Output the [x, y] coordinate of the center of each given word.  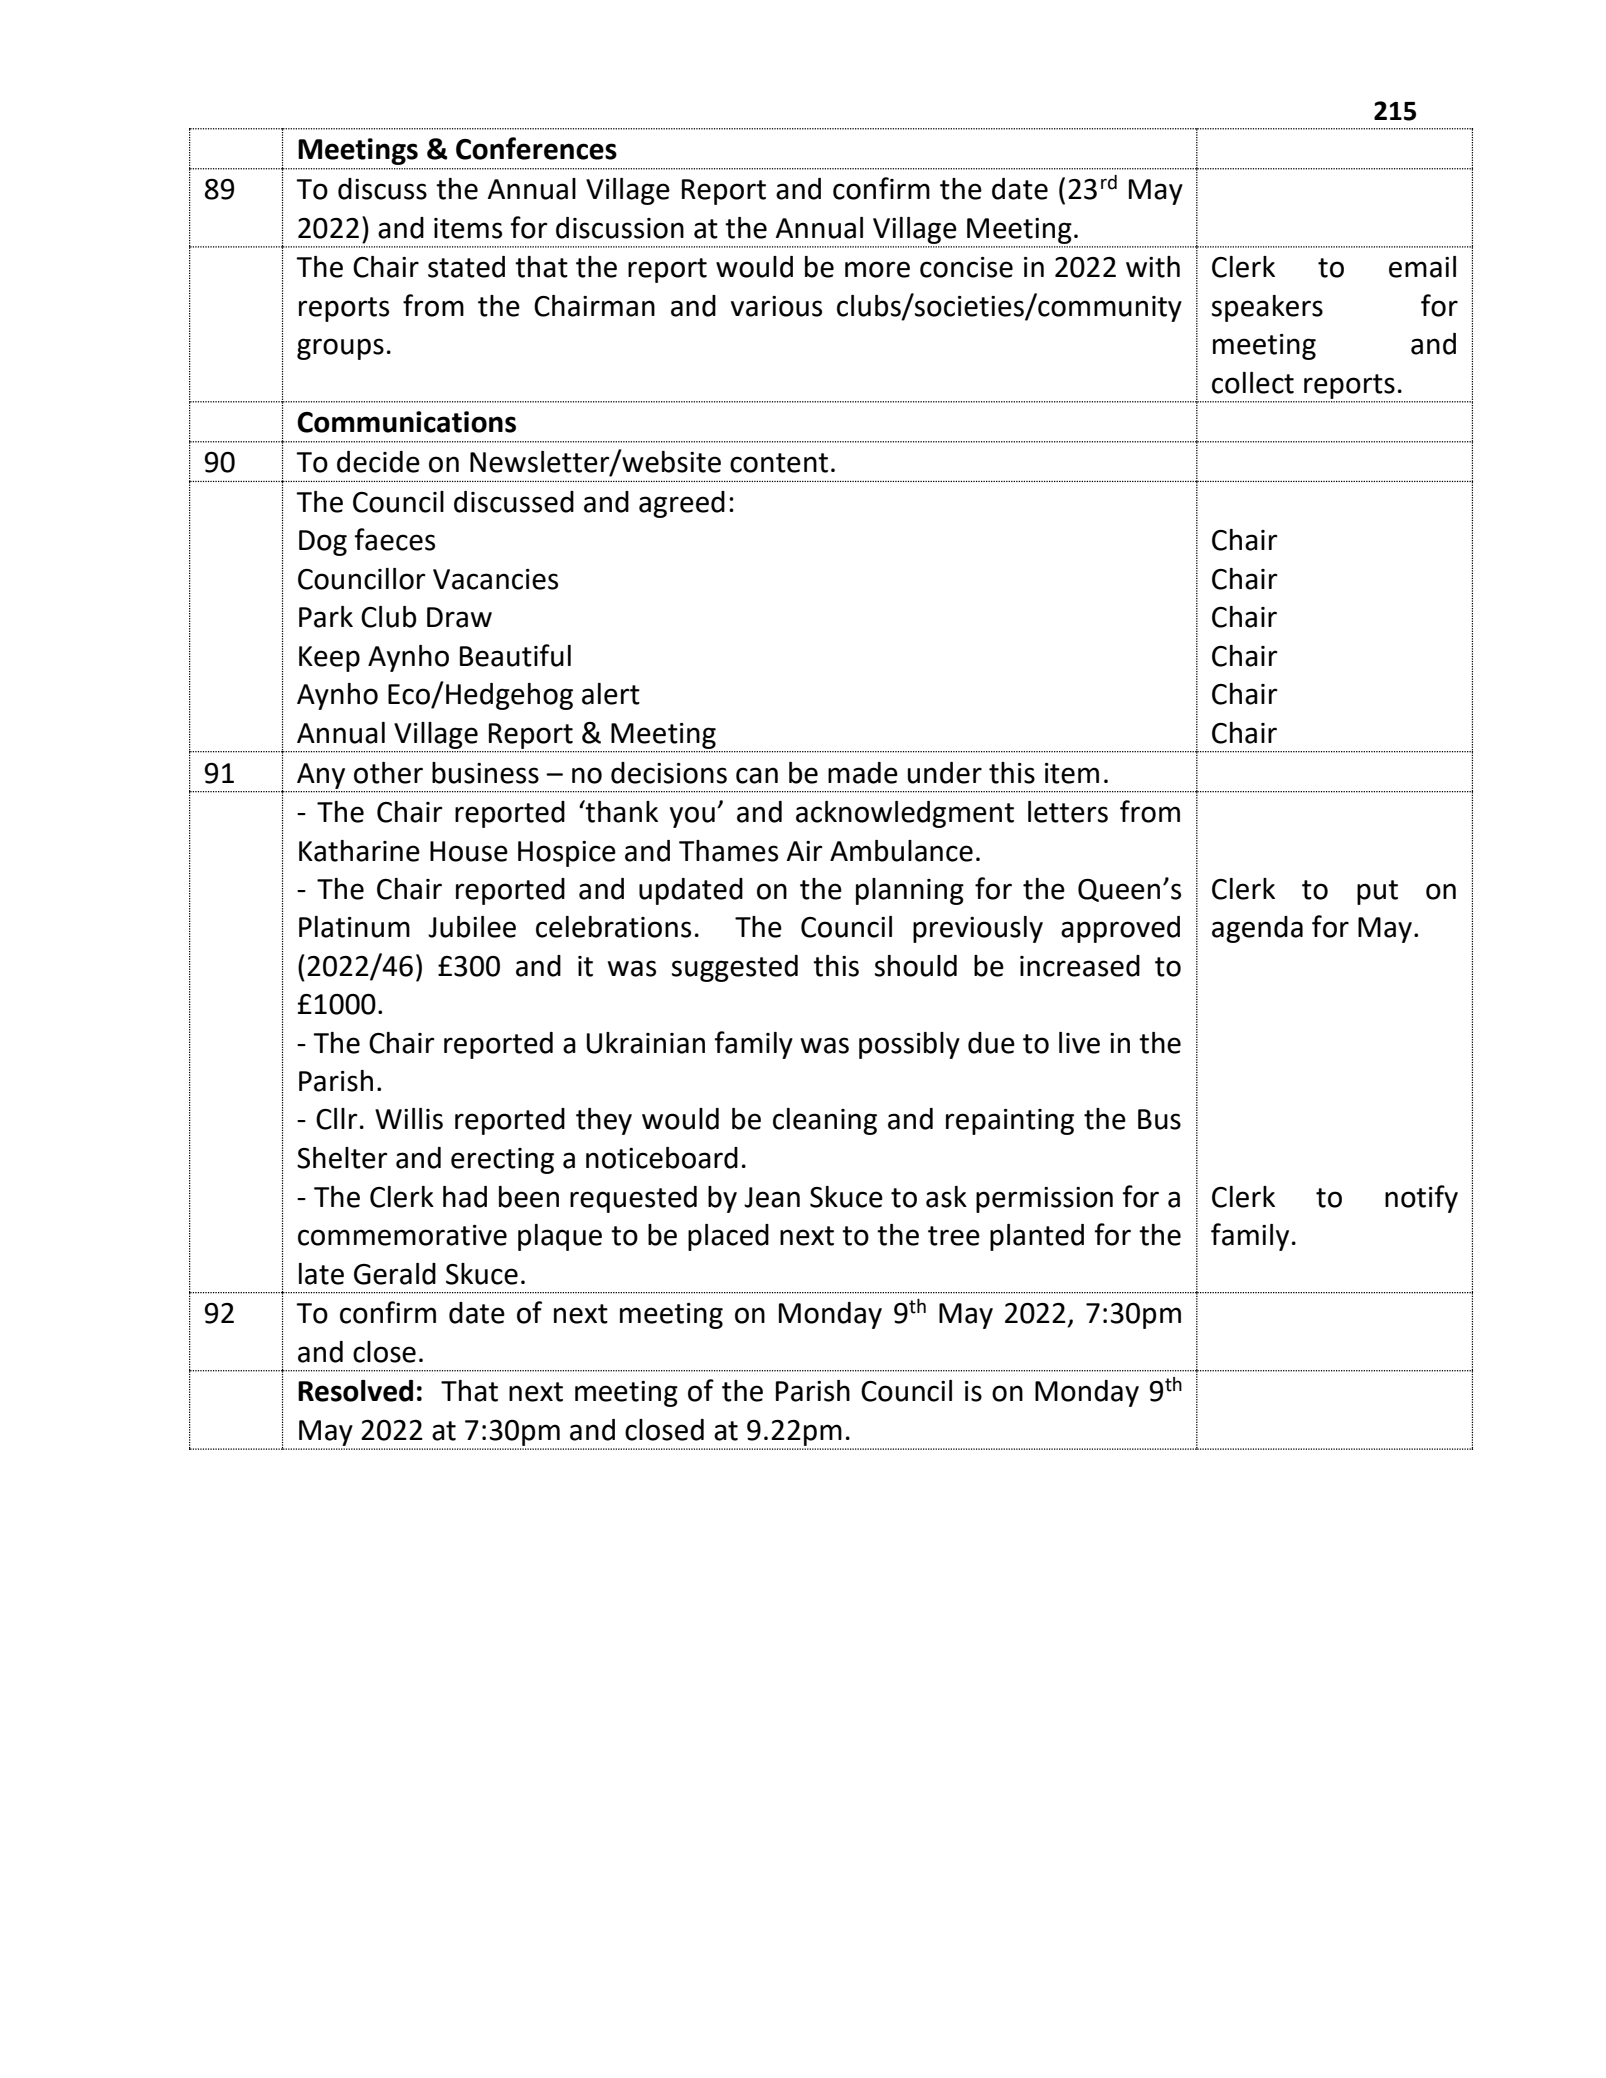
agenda [1257, 929]
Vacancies [495, 579]
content [779, 463]
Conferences [536, 148]
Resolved [355, 1391]
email [1422, 267]
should [916, 966]
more [877, 269]
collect [1253, 383]
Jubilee [472, 927]
